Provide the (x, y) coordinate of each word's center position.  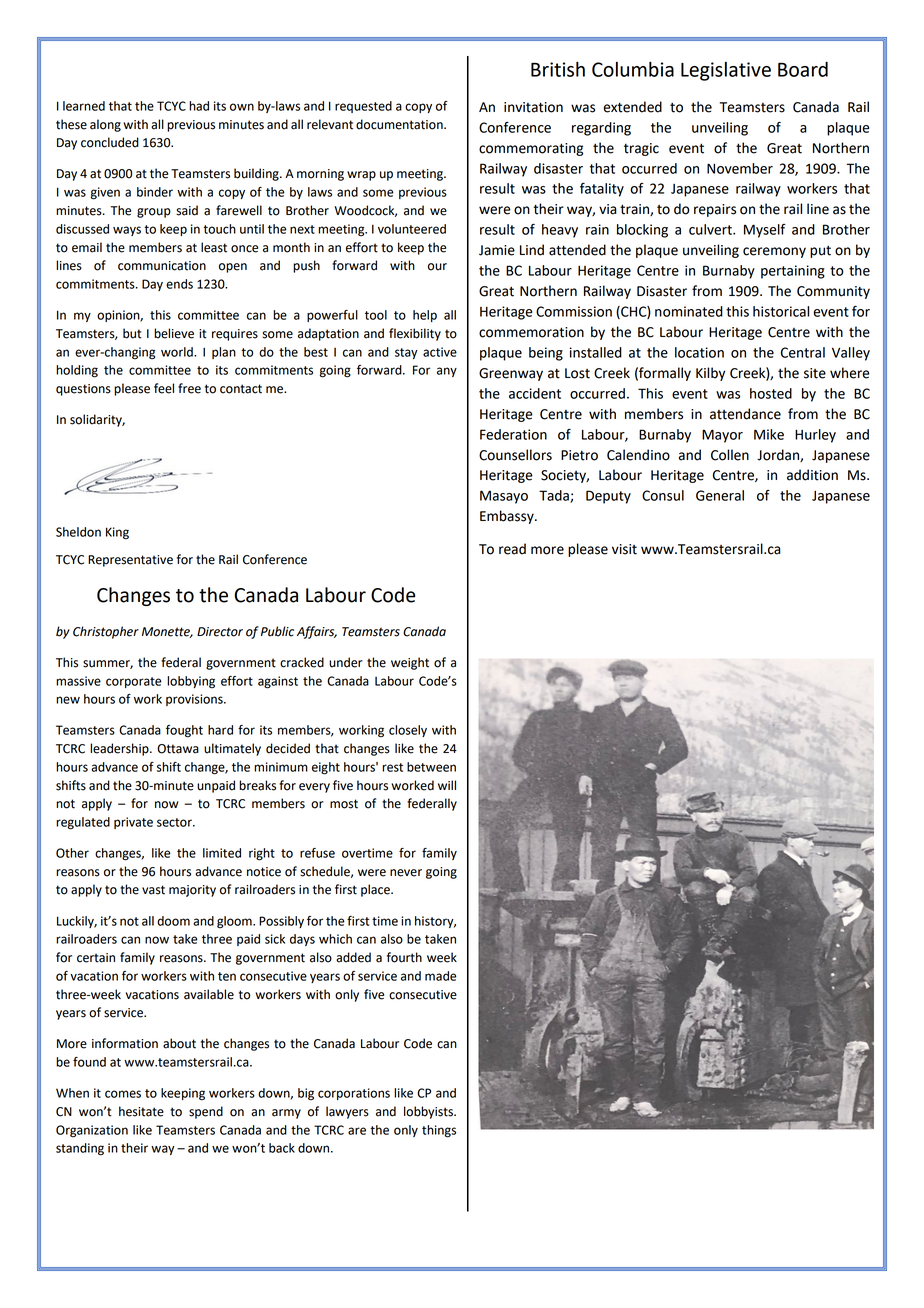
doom (173, 921)
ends (179, 284)
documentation (400, 124)
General (720, 495)
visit (624, 549)
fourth (404, 957)
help (425, 316)
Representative (130, 561)
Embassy (508, 517)
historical (781, 311)
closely (408, 731)
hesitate (141, 1111)
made (440, 976)
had (199, 106)
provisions (195, 700)
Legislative (726, 71)
